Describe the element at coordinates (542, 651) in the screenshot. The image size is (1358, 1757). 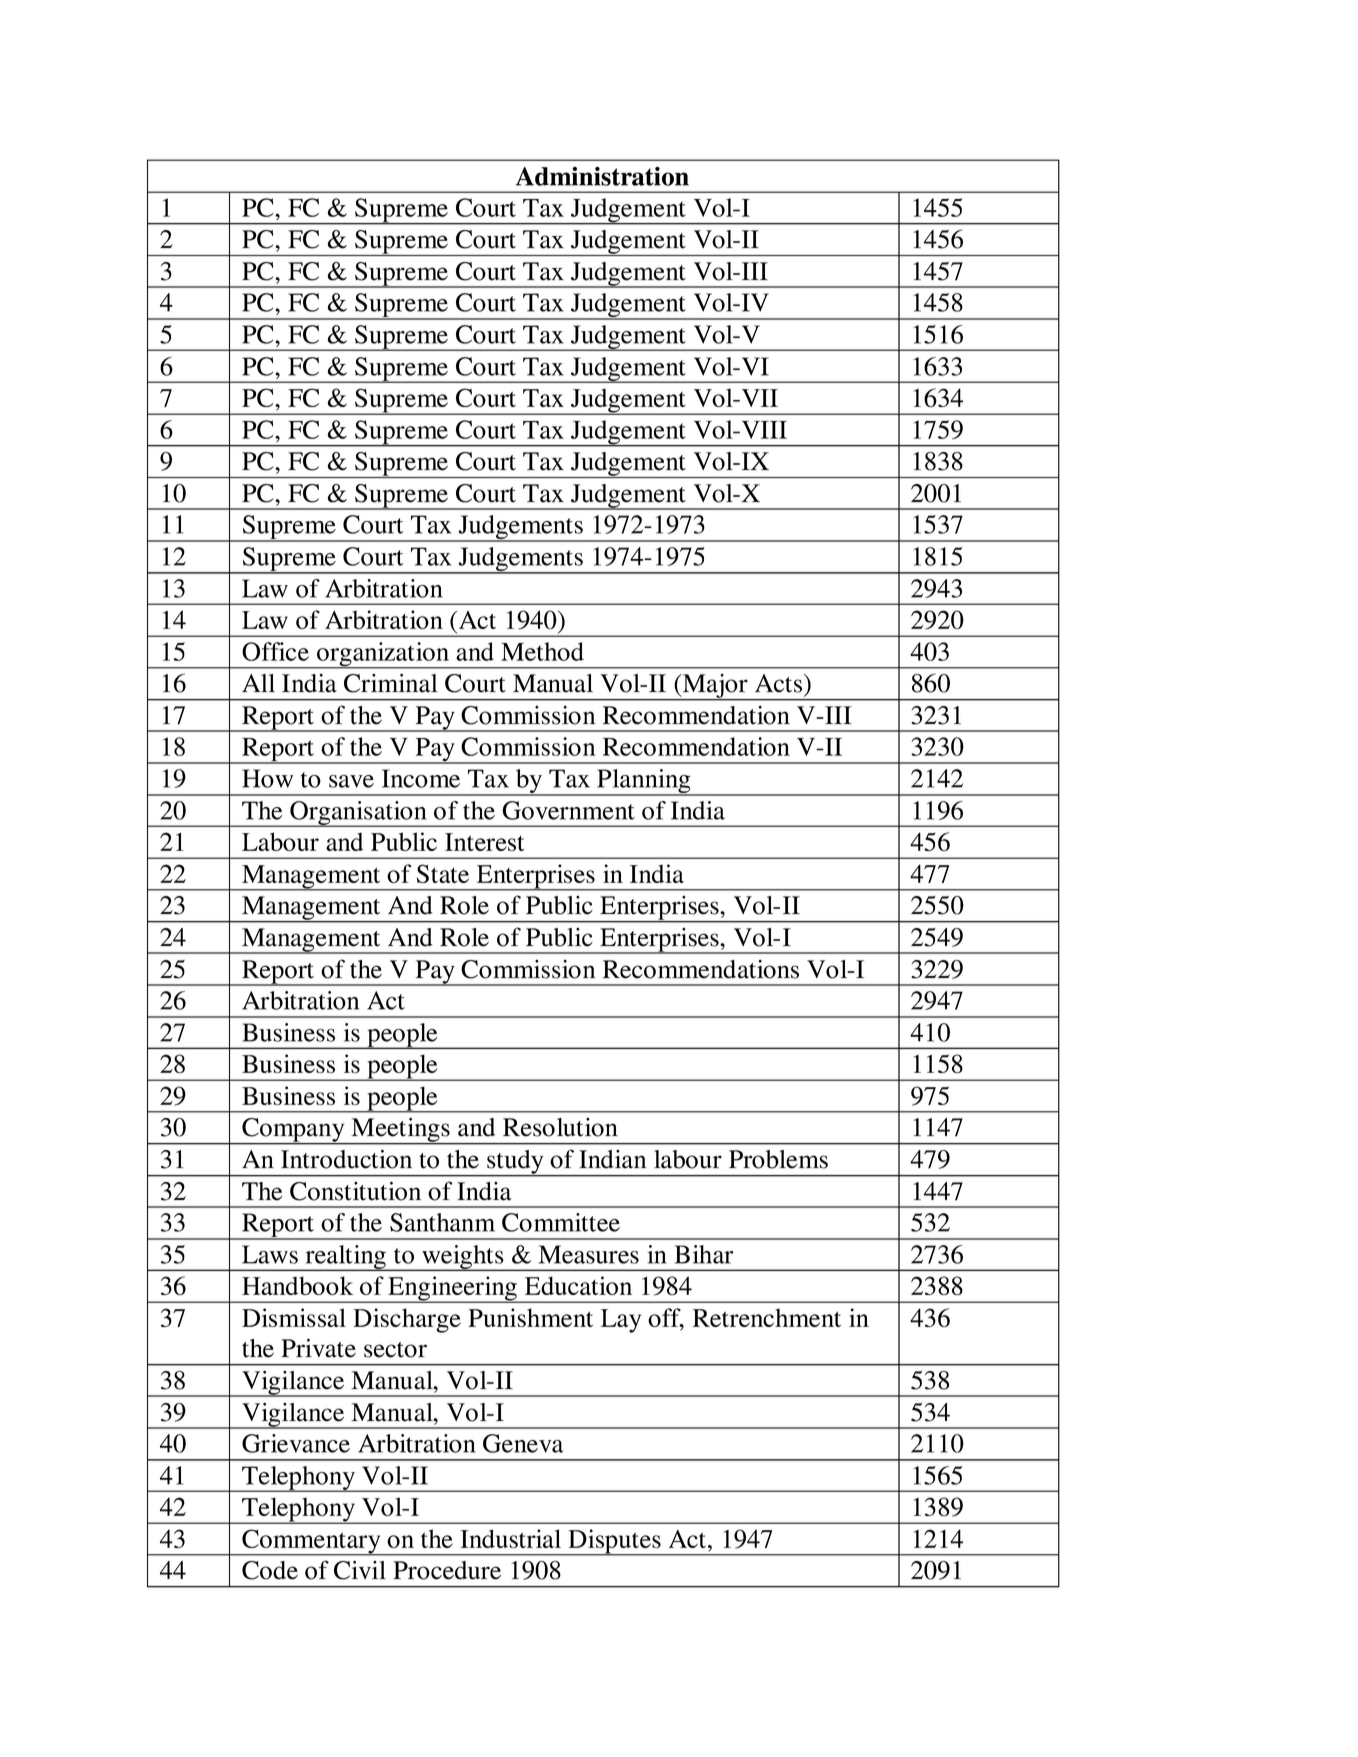
I see `Method` at that location.
